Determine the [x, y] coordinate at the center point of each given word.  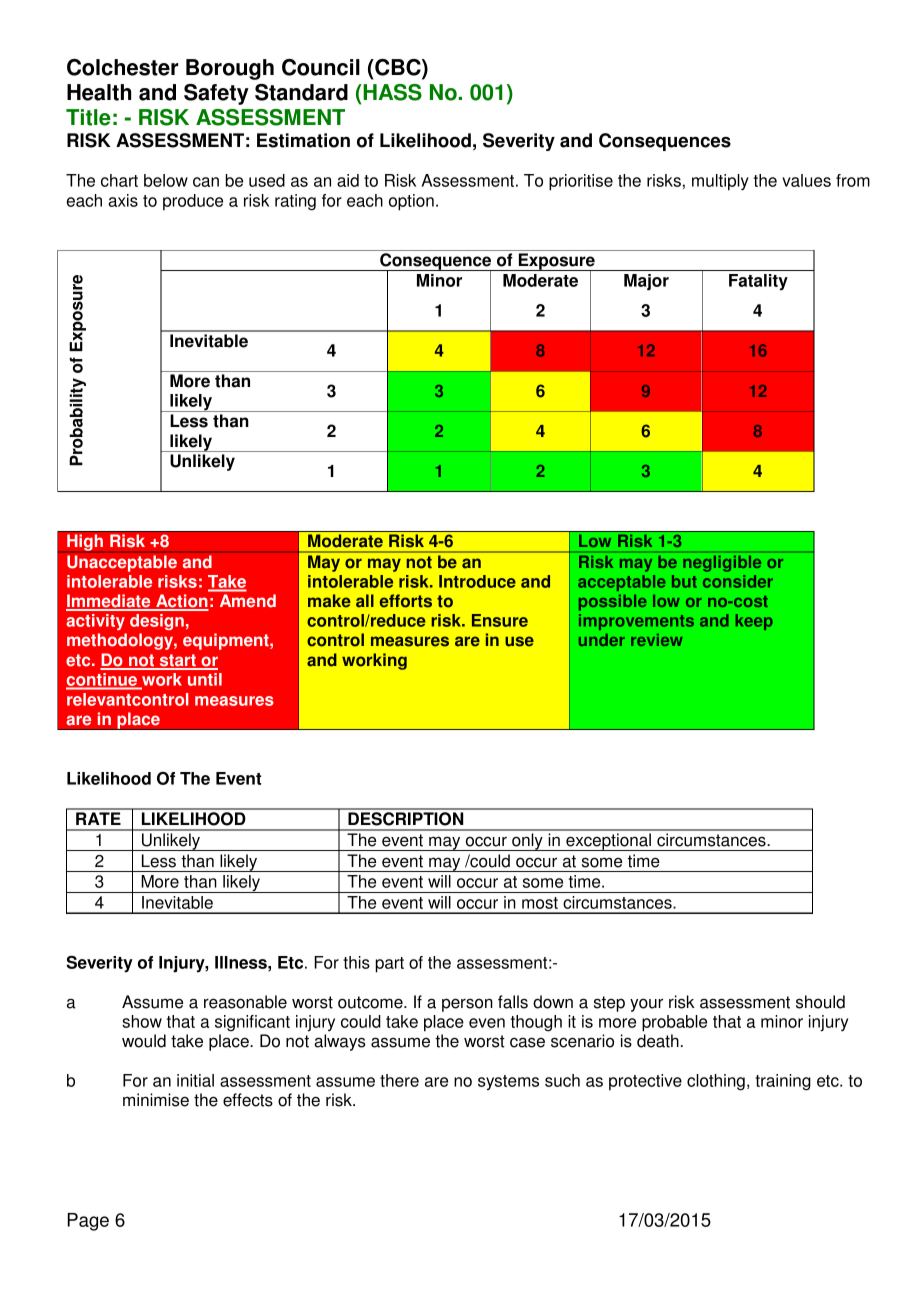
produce [193, 202]
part [389, 965]
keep [754, 622]
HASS [391, 92]
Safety [216, 94]
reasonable [245, 1002]
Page [88, 1222]
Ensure [500, 620]
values [806, 180]
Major [646, 282]
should [820, 1002]
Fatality [758, 282]
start [177, 661]
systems [508, 1082]
